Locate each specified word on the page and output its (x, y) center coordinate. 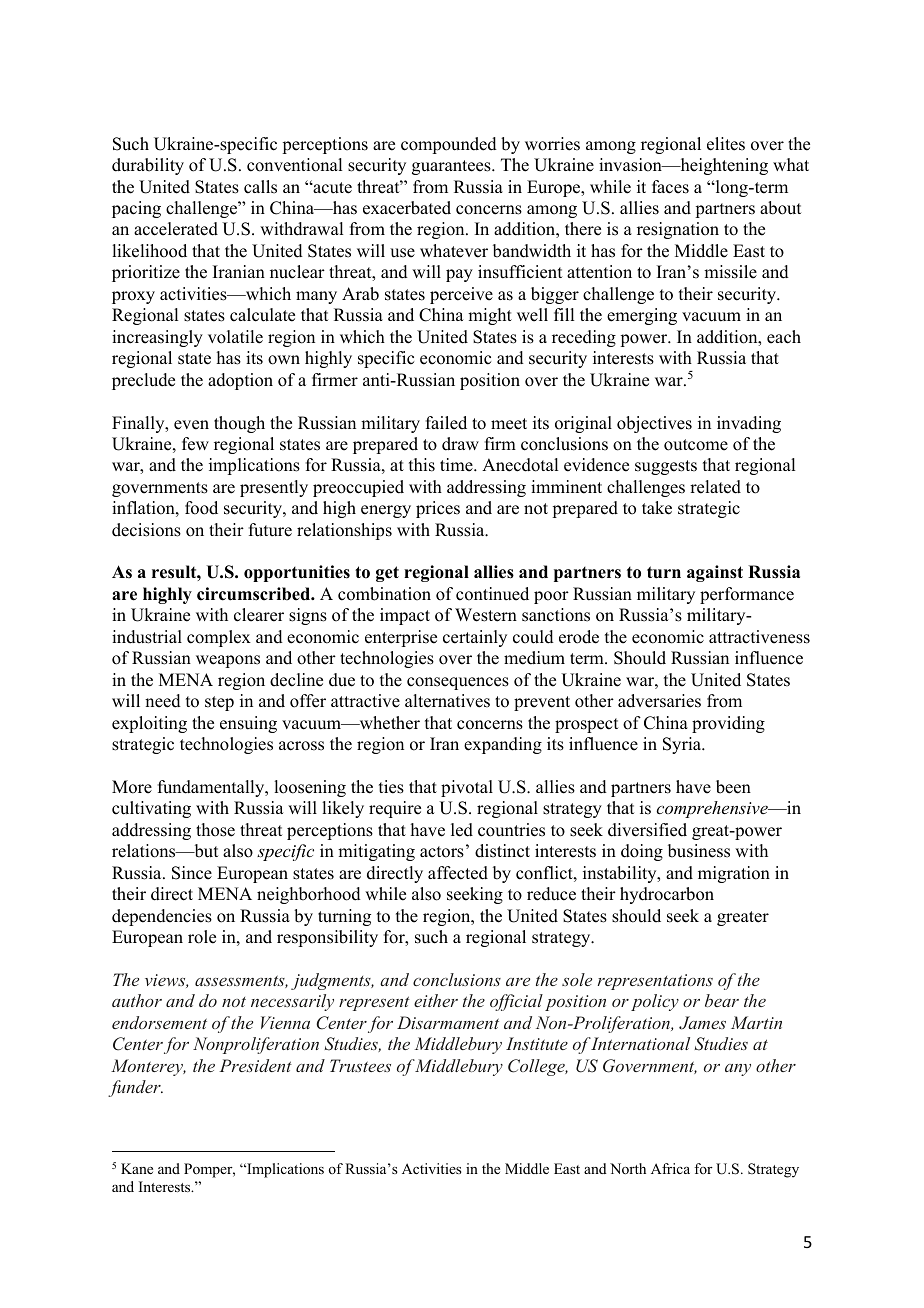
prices (438, 509)
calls (260, 187)
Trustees (360, 1065)
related (715, 487)
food (201, 508)
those (215, 830)
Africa (670, 1168)
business (699, 851)
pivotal (467, 788)
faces (670, 187)
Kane (137, 1168)
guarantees (452, 167)
